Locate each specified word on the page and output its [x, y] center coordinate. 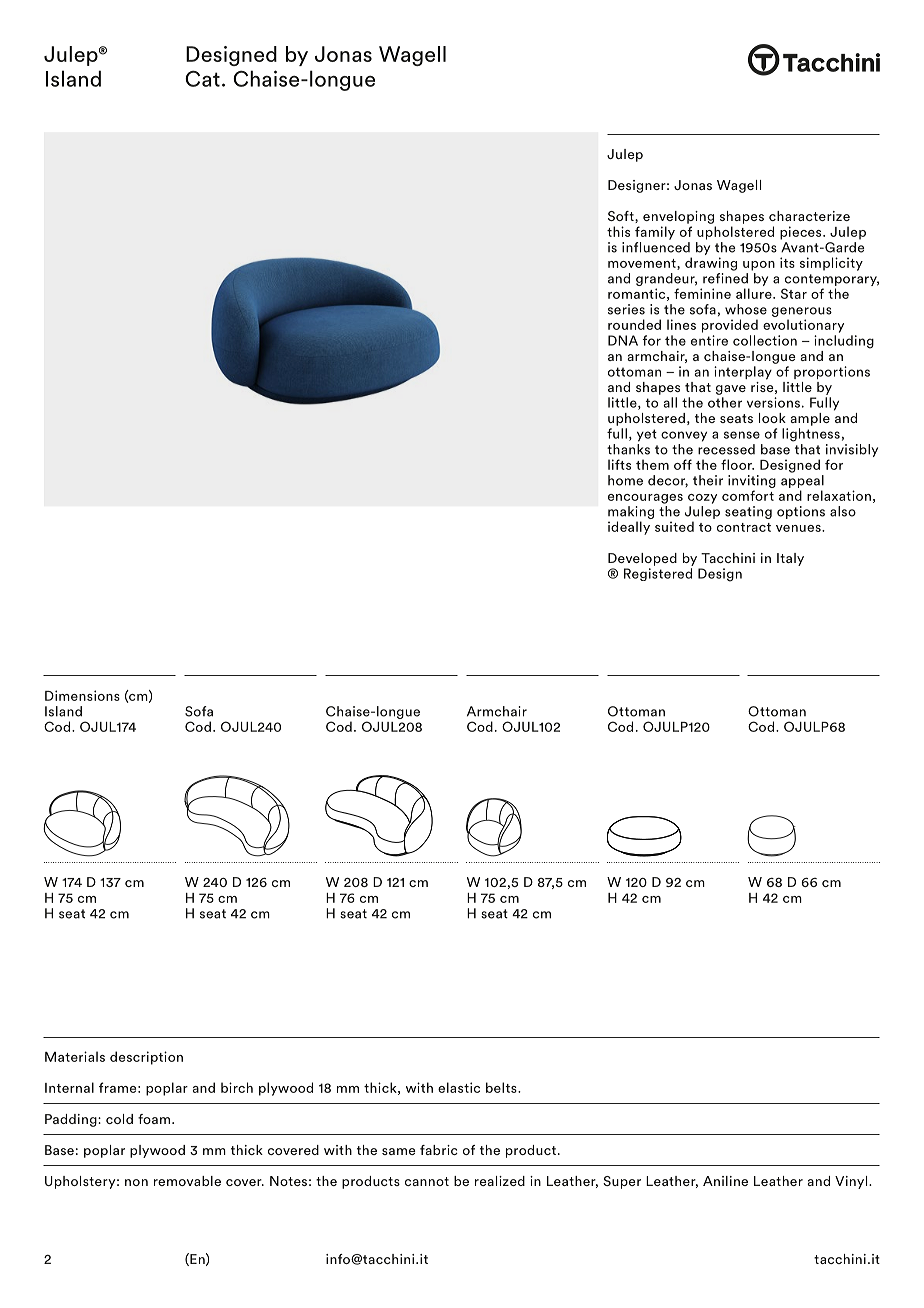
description [146, 1058]
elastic [459, 1087]
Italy [790, 559]
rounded [634, 324]
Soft [622, 217]
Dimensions [82, 695]
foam [154, 1119]
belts [502, 1087]
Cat [202, 79]
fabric [439, 1150]
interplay [743, 373]
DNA [623, 340]
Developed [642, 559]
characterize [809, 216]
